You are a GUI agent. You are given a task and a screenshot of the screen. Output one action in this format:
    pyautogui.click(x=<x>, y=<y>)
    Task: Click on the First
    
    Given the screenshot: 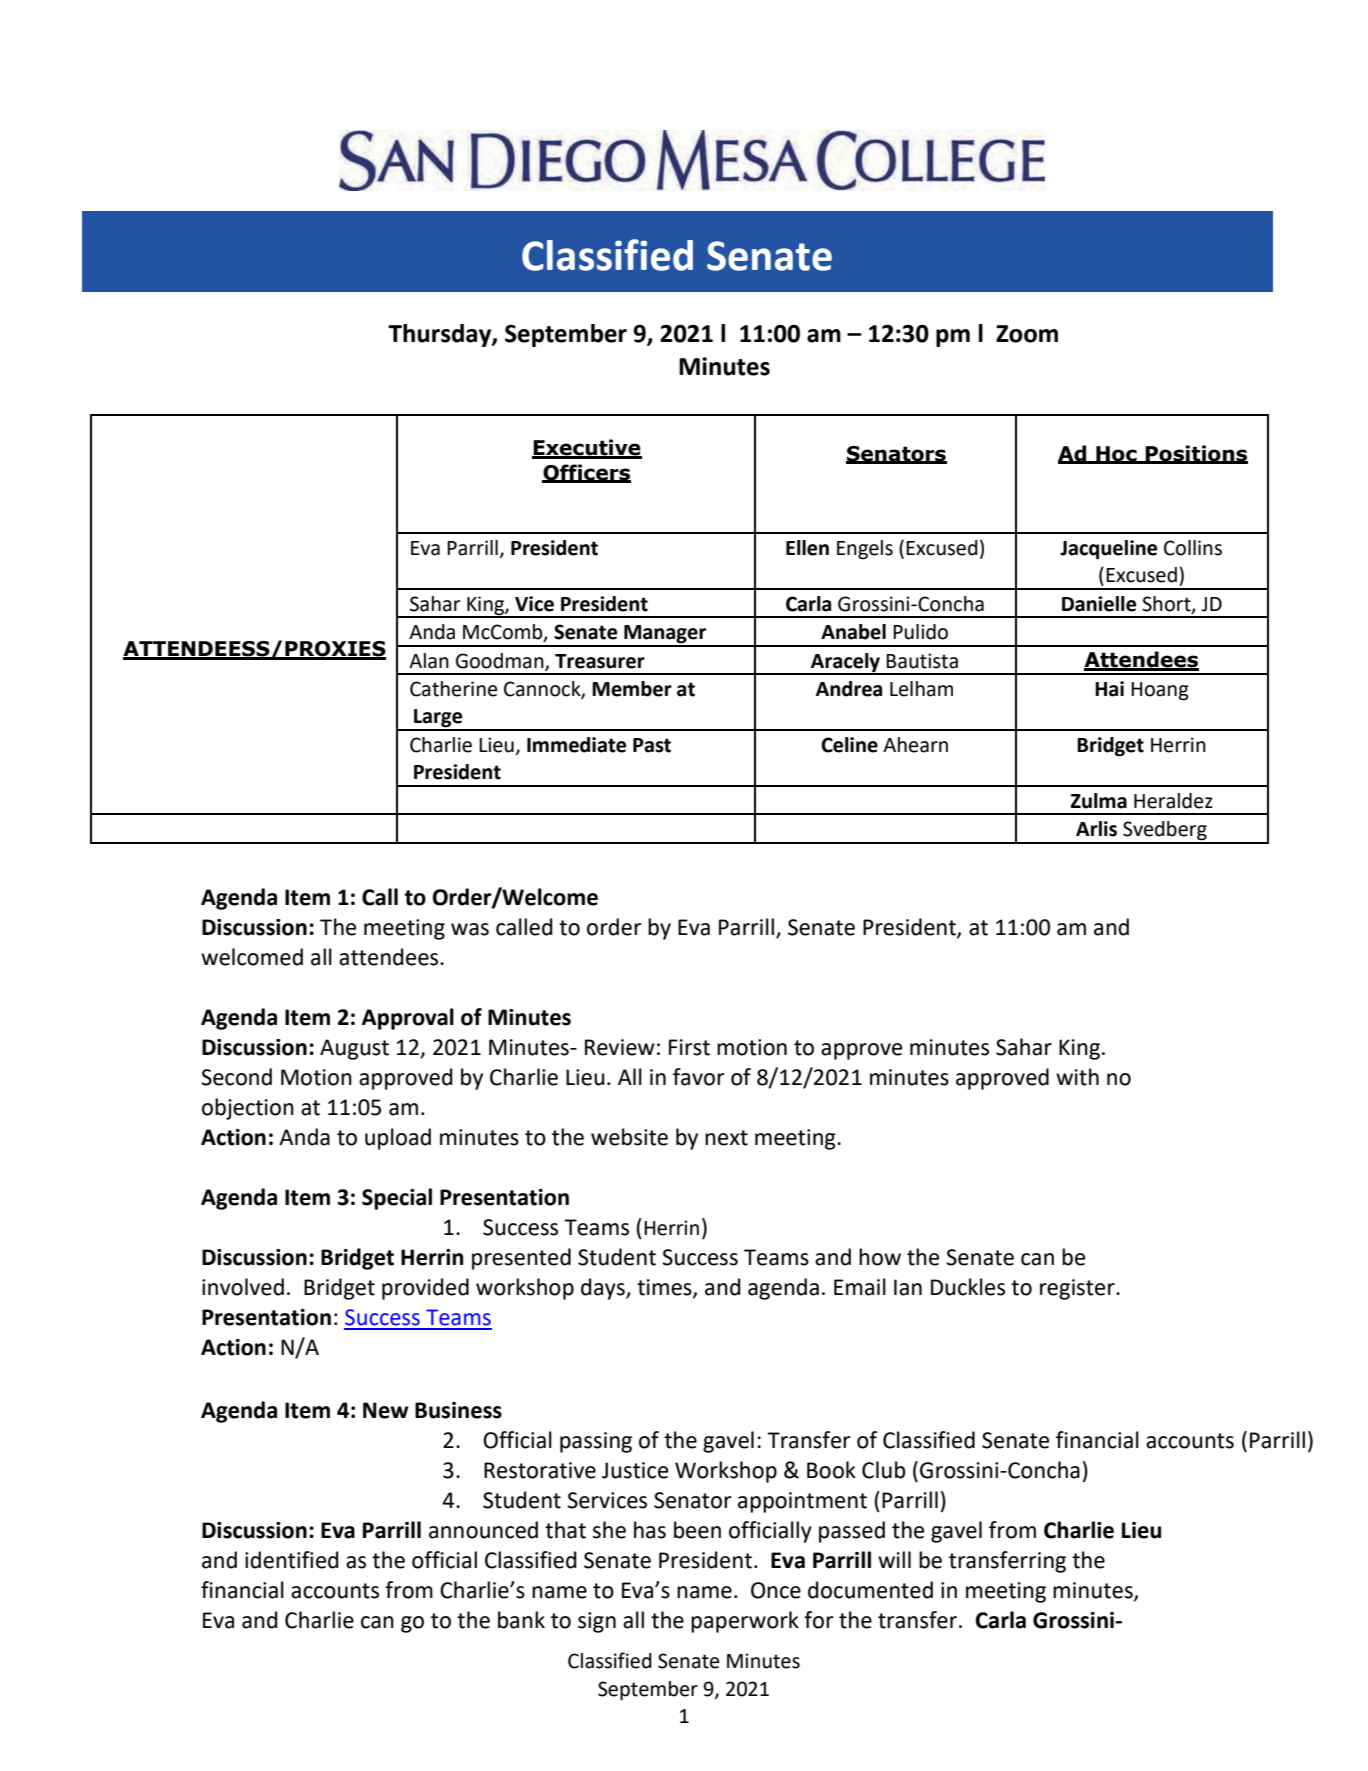 What is the action you would take?
    pyautogui.click(x=689, y=1047)
